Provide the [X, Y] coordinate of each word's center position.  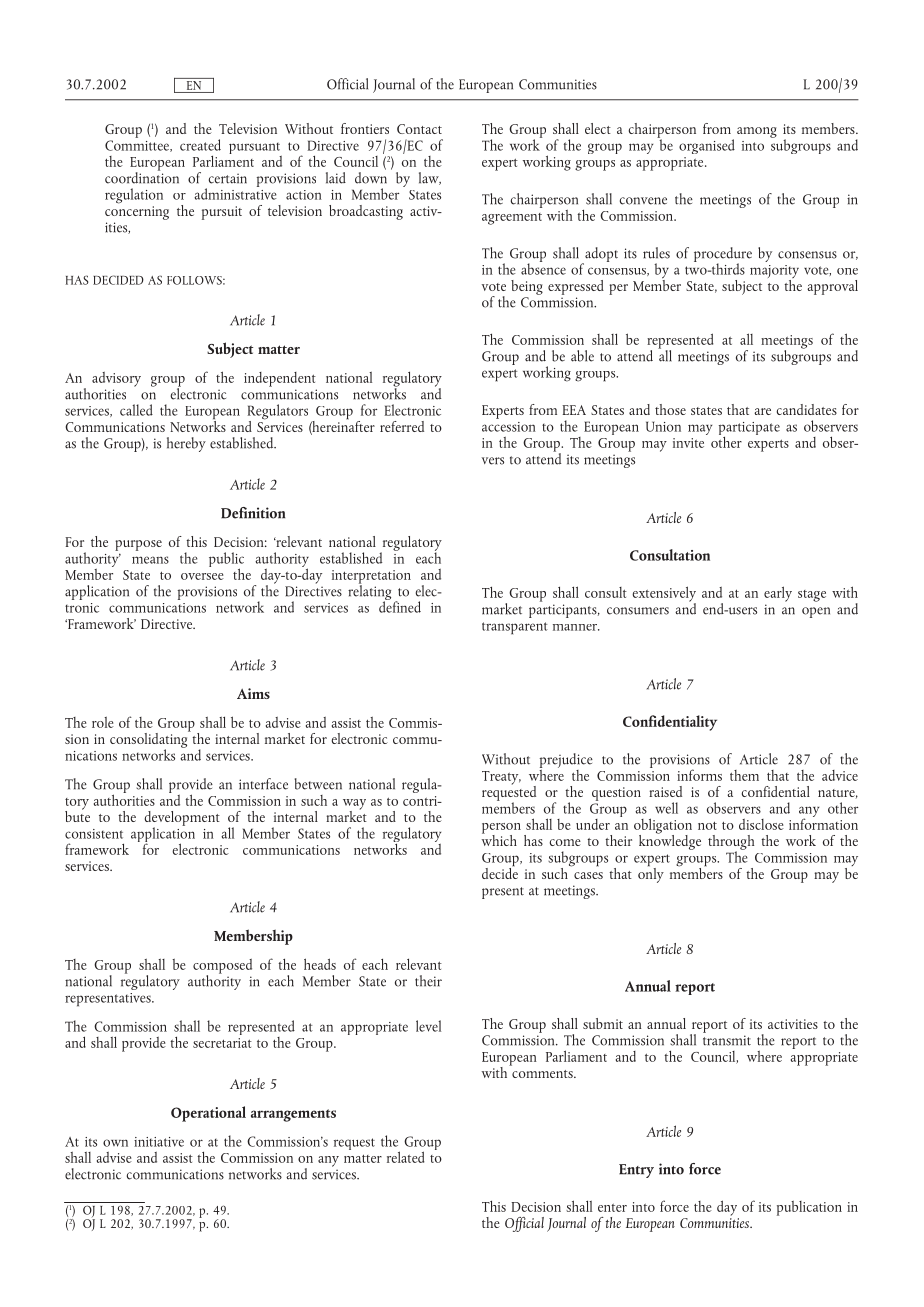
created [200, 145]
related [405, 1157]
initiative [159, 1142]
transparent [515, 628]
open [816, 612]
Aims [253, 693]
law [430, 178]
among [757, 132]
